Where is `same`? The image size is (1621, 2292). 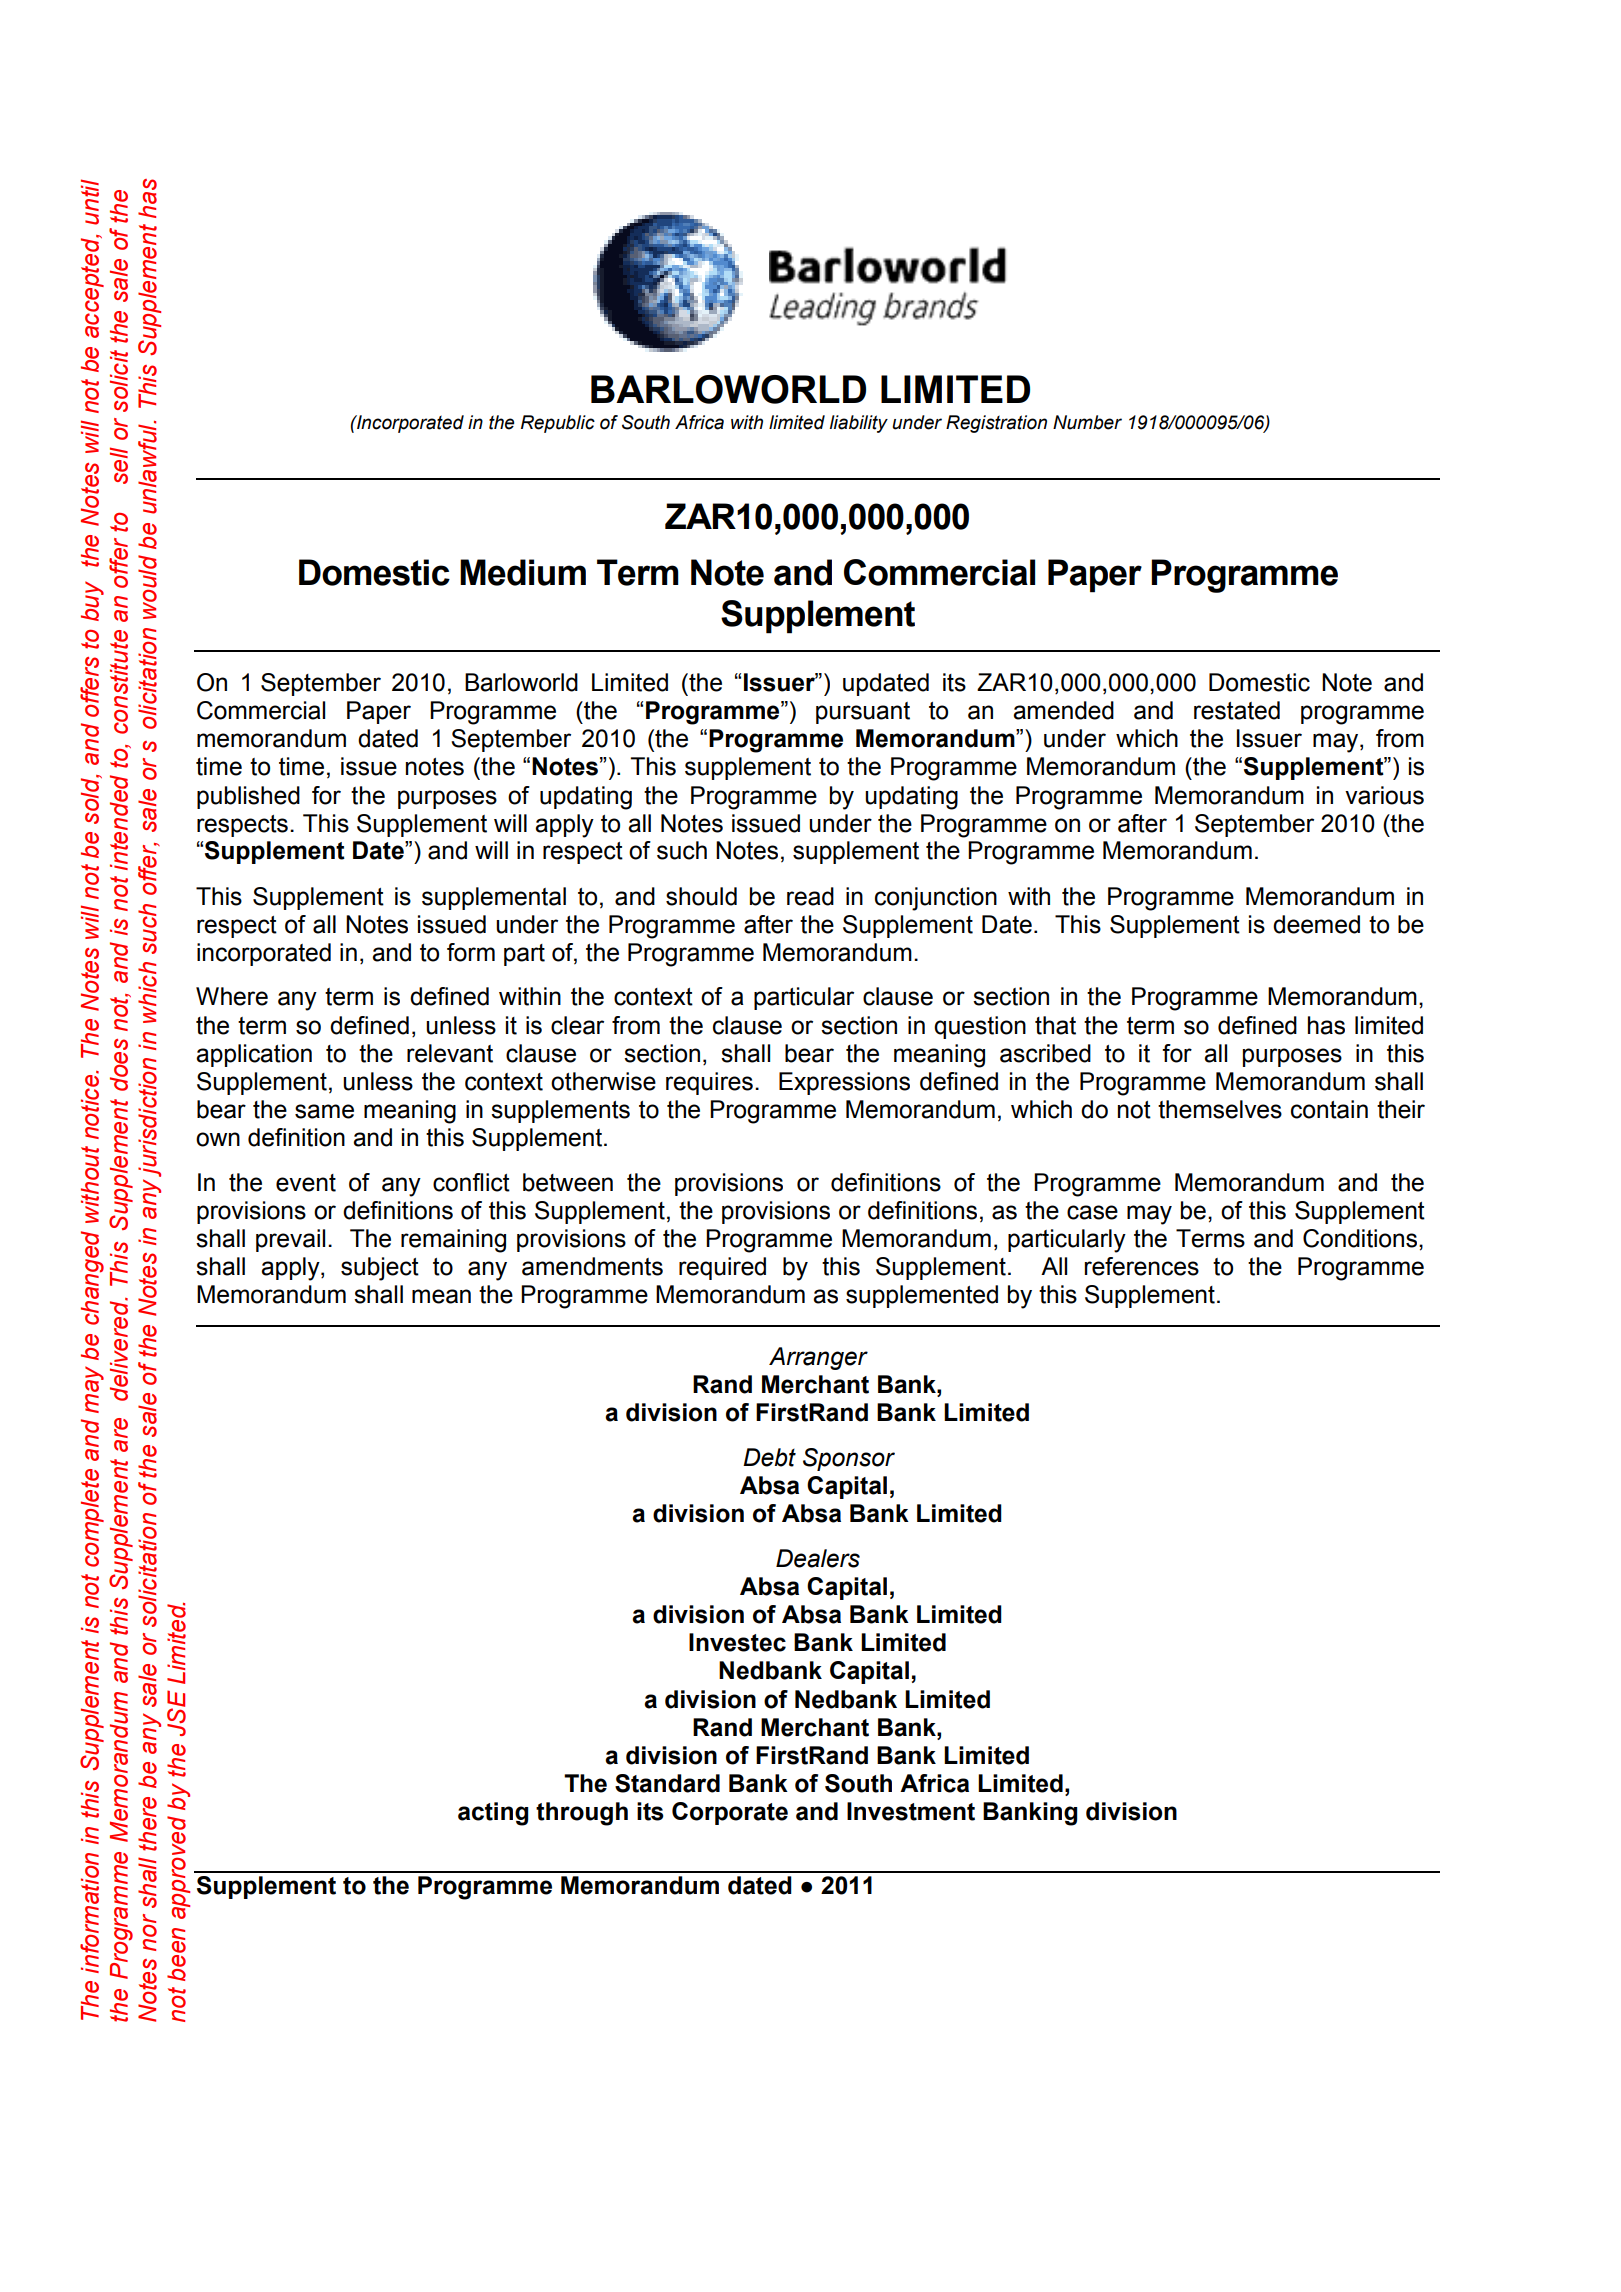 same is located at coordinates (324, 1111).
